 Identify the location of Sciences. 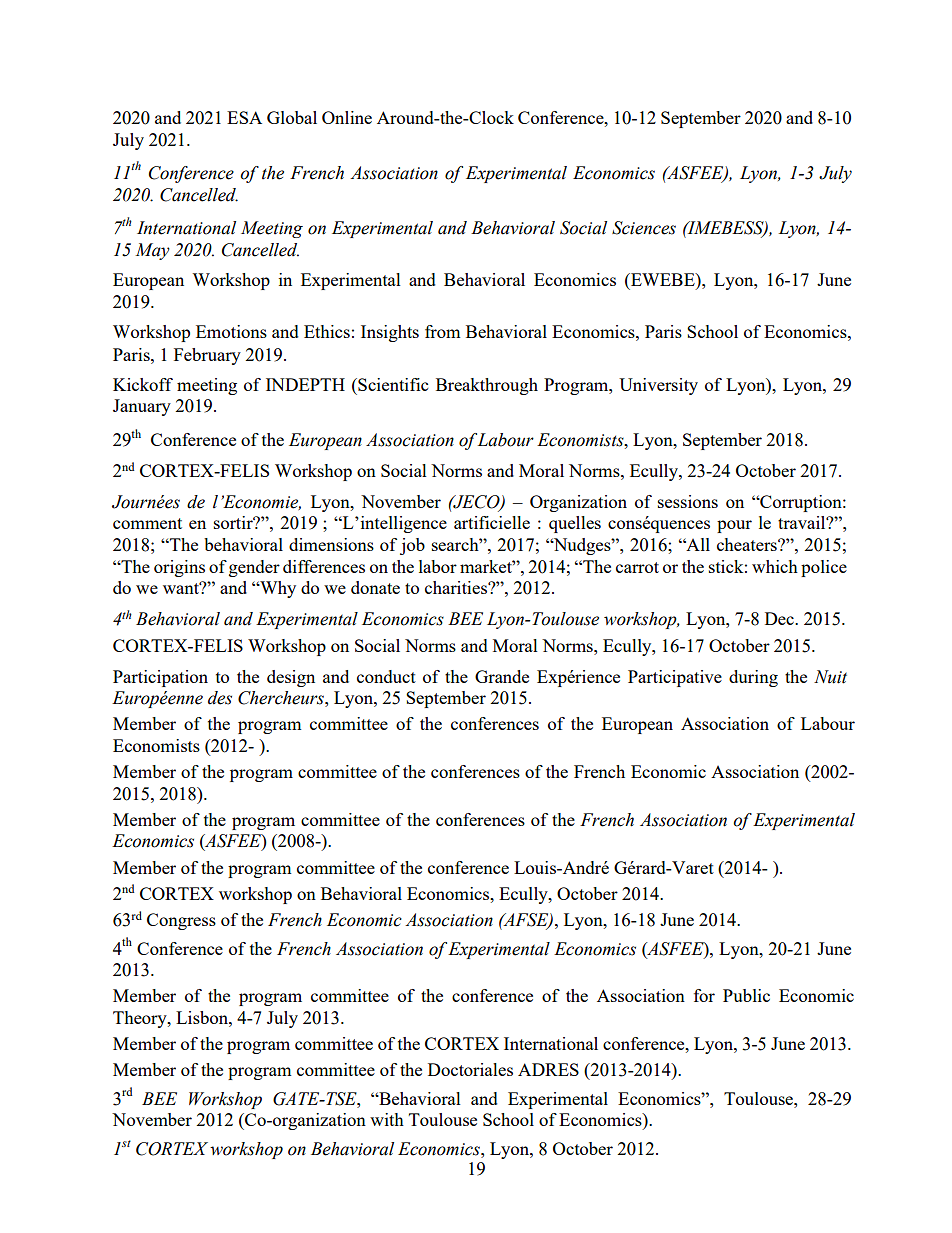
(644, 228).
